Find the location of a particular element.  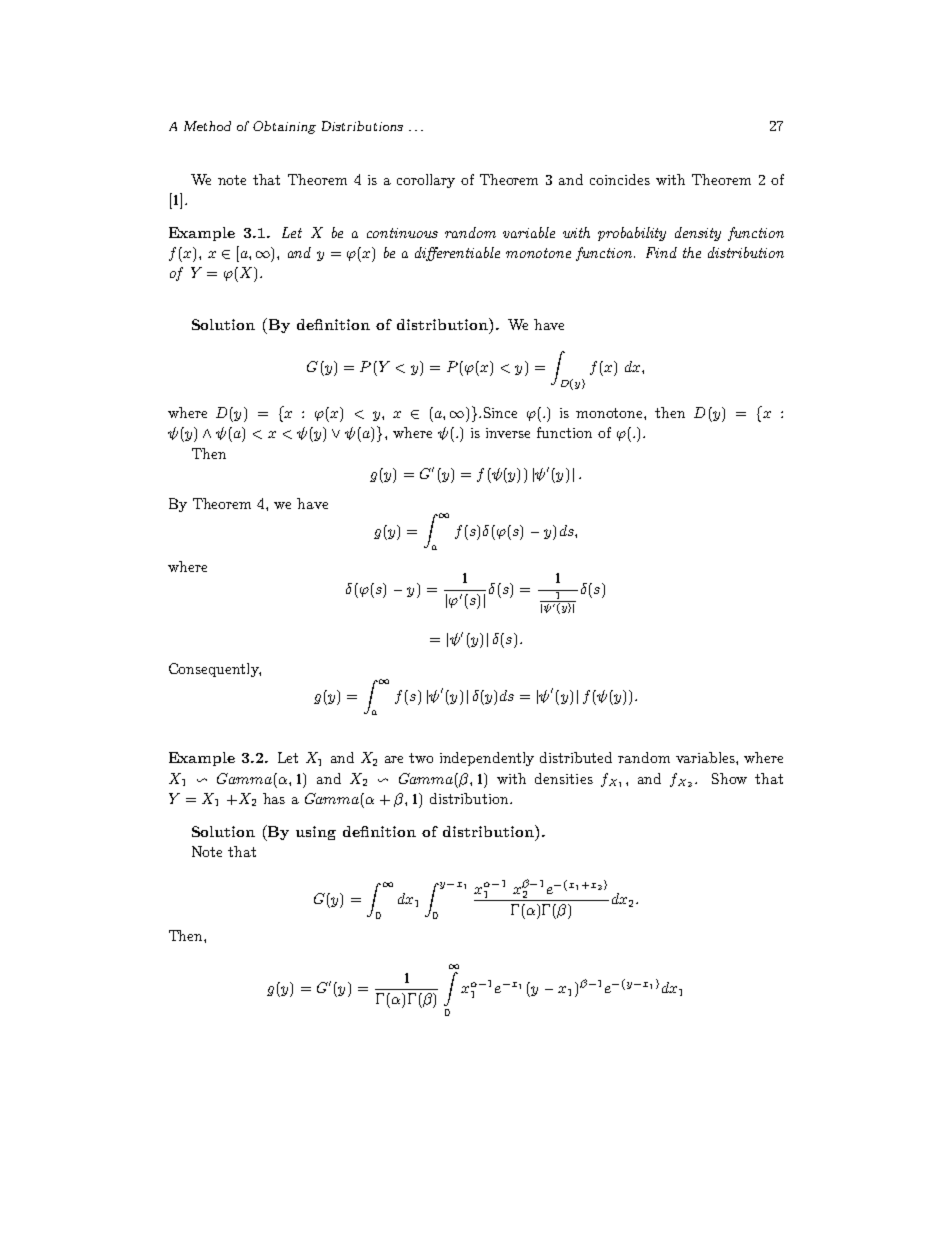

independently is located at coordinates (487, 759).
